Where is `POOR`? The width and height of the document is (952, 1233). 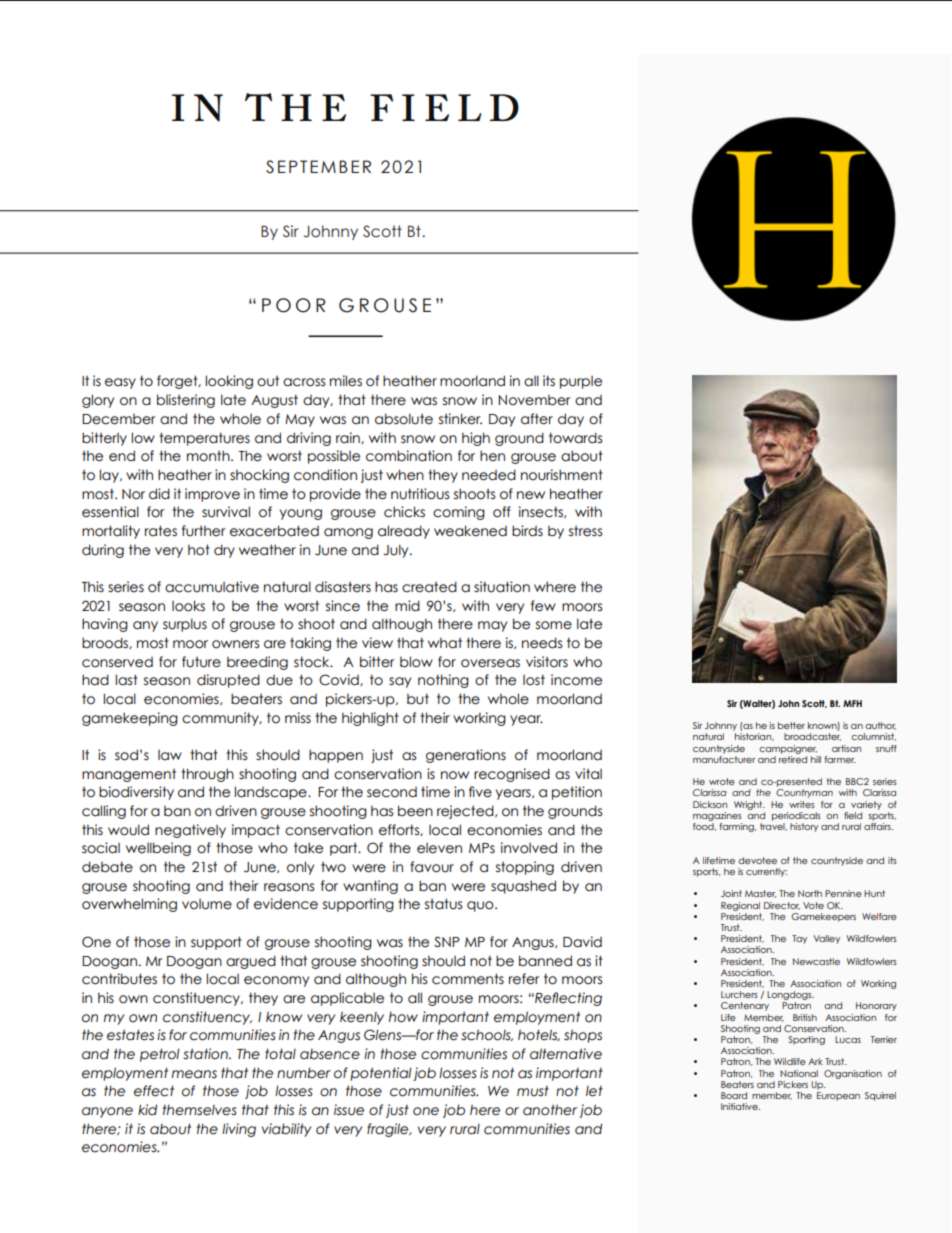
POOR is located at coordinates (293, 305).
